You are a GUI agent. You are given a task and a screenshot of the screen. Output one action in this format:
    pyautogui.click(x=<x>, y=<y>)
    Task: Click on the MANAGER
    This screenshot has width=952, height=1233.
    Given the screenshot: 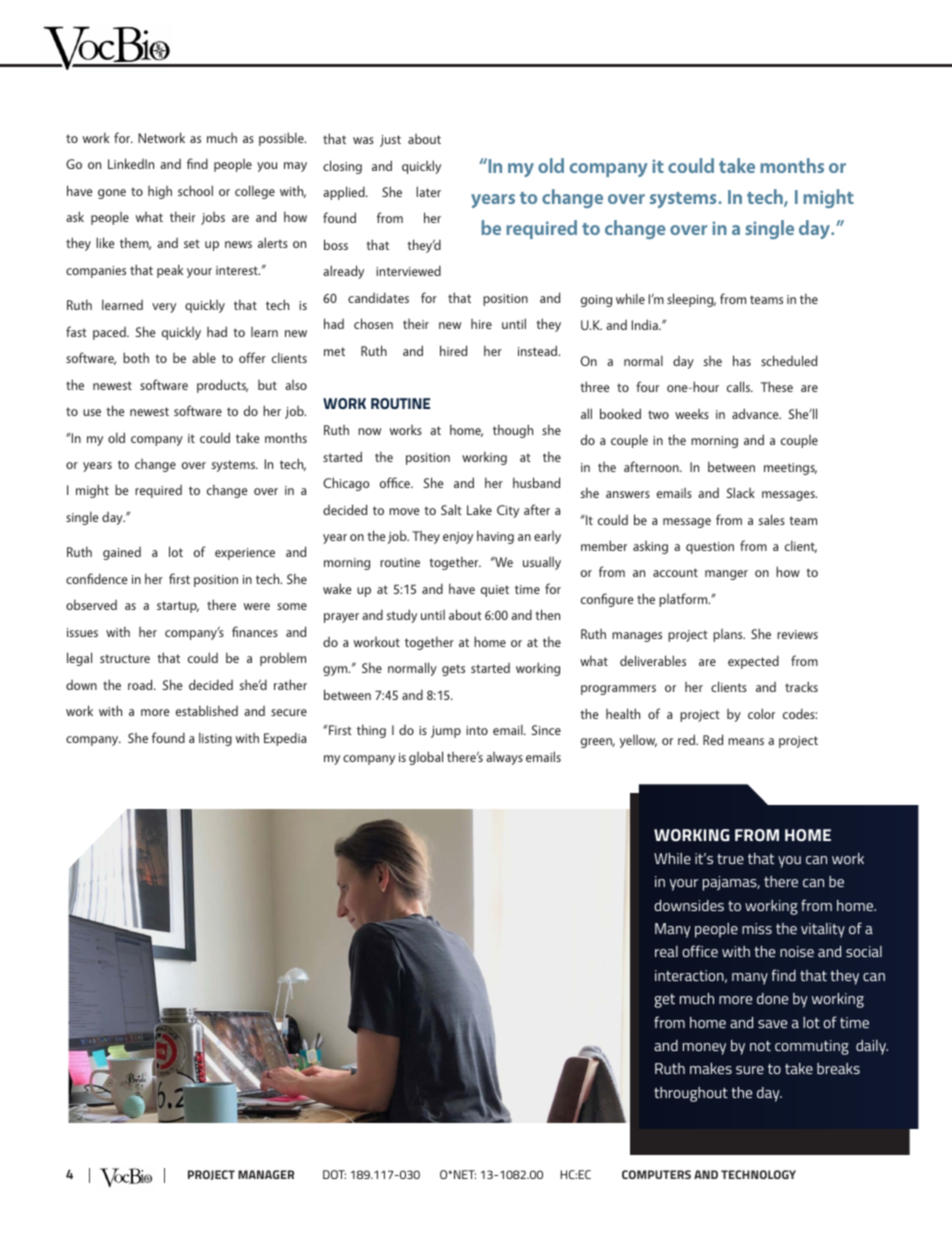 What is the action you would take?
    pyautogui.click(x=266, y=1174)
